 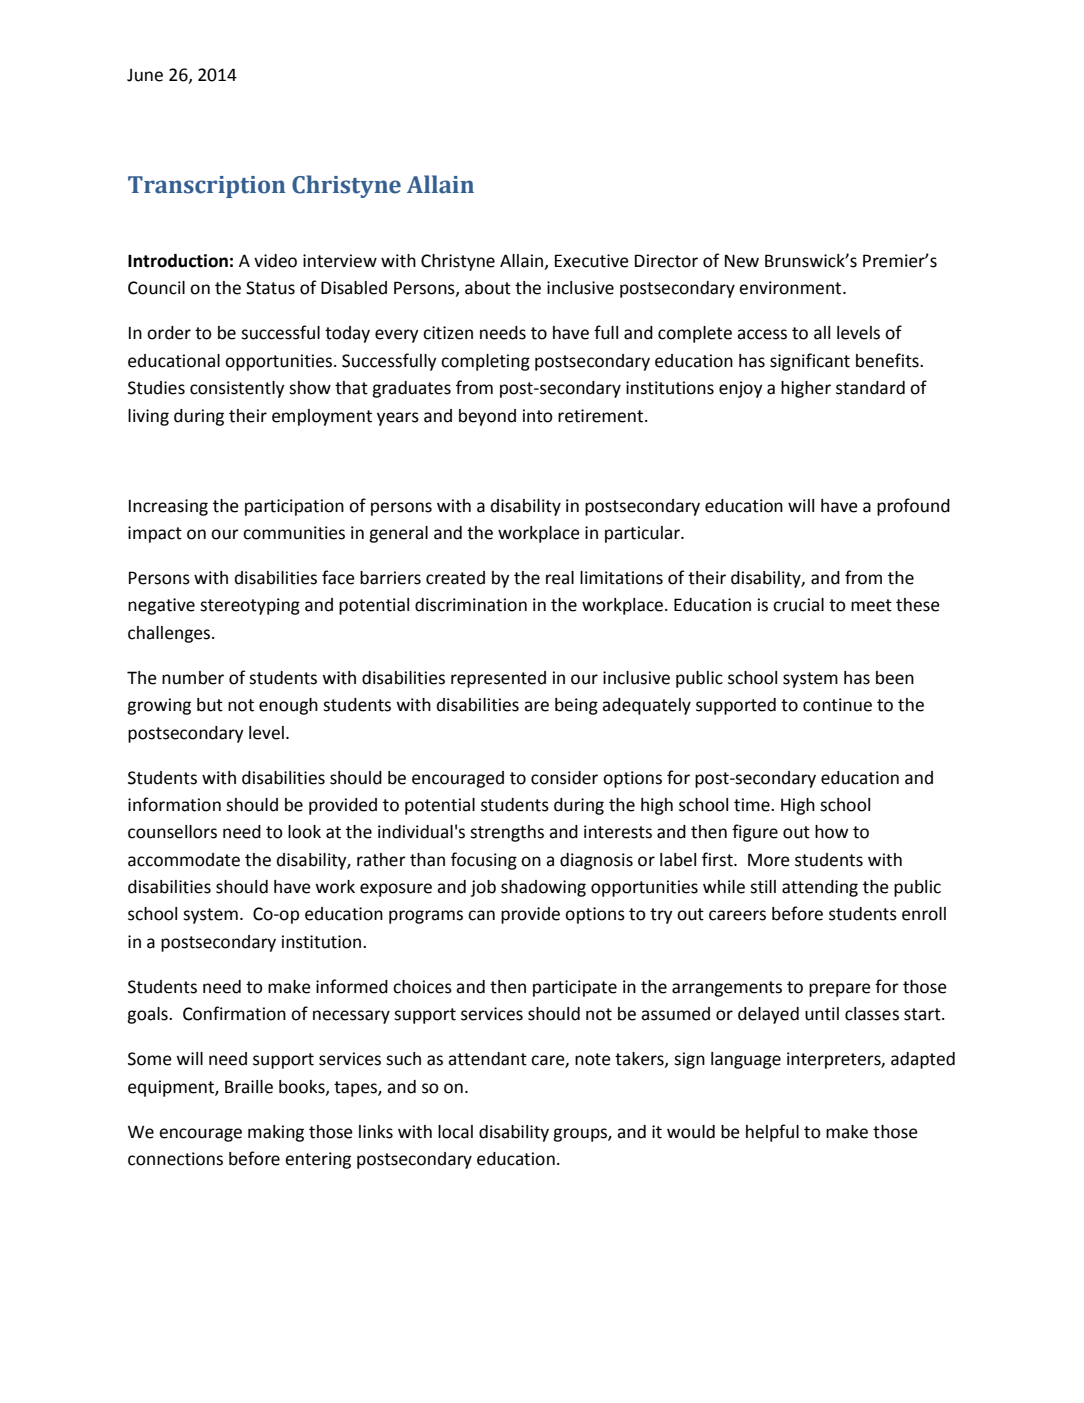 I want to click on standard, so click(x=870, y=388).
